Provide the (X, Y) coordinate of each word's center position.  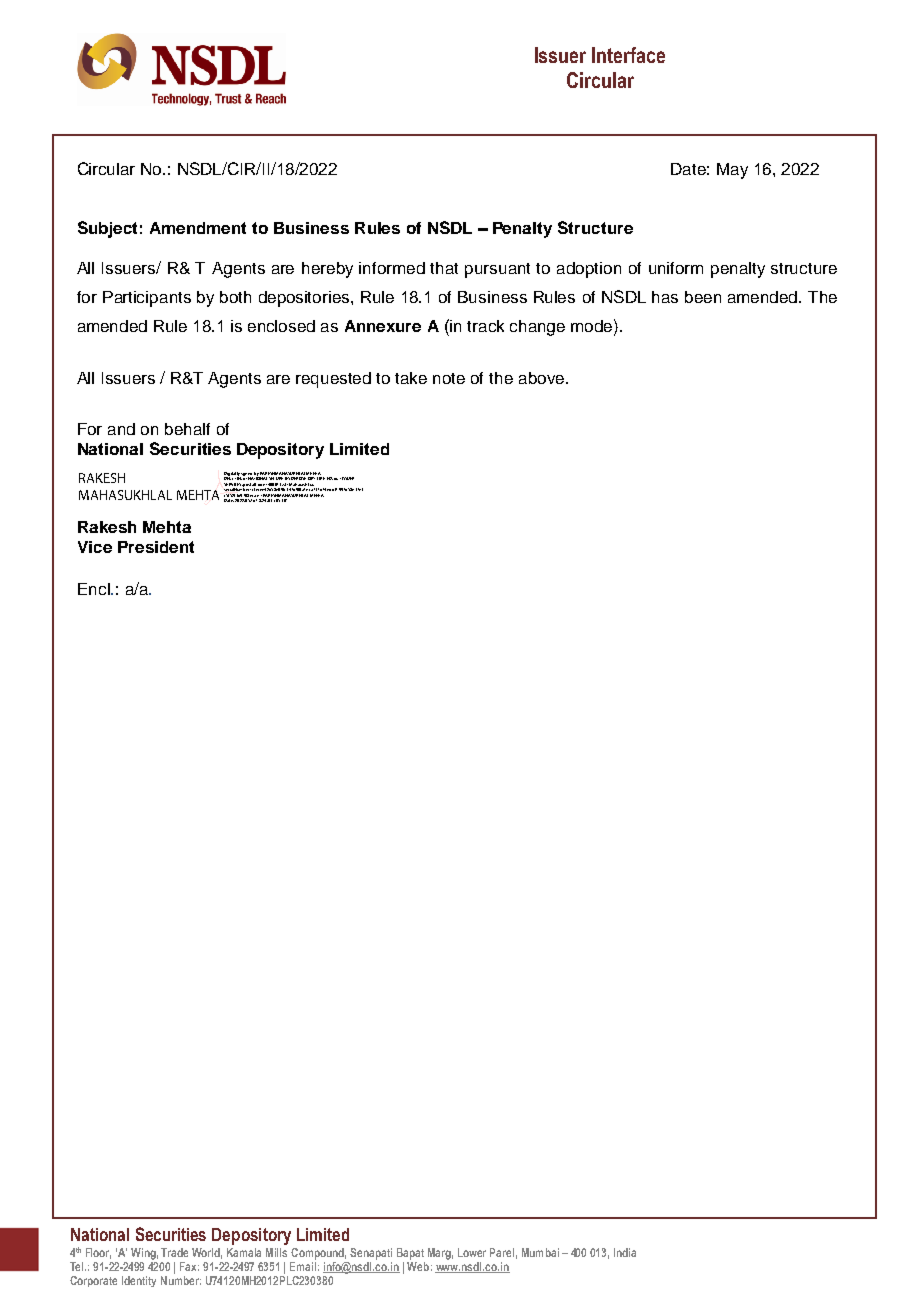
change (537, 328)
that (444, 268)
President (156, 547)
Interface (628, 55)
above (541, 378)
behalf (187, 429)
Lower (472, 1252)
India (625, 1252)
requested (333, 380)
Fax (189, 1266)
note (449, 378)
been (703, 297)
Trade (174, 1252)
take (411, 378)
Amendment (198, 228)
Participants (147, 299)
